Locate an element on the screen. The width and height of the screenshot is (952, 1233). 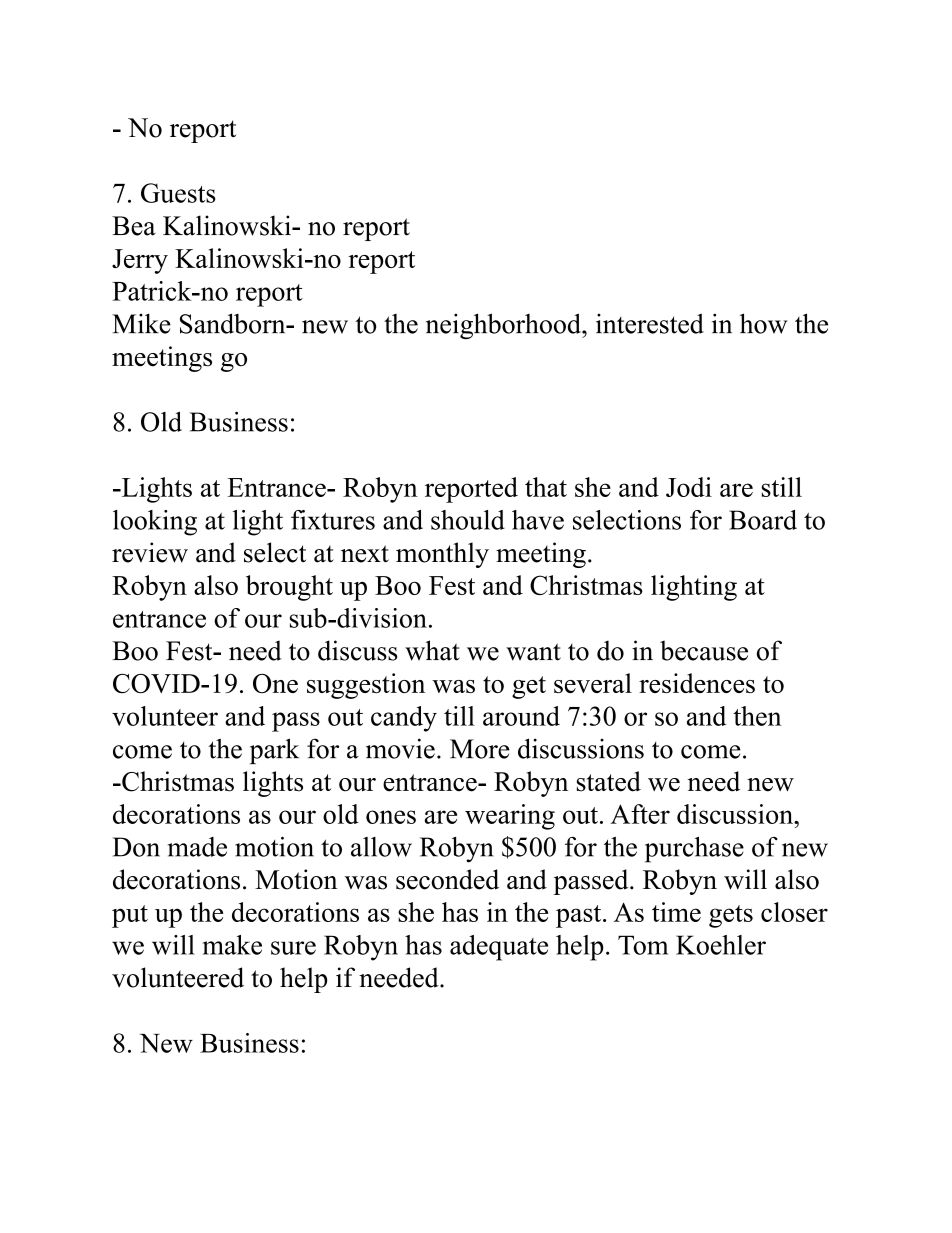
gets is located at coordinates (731, 916).
